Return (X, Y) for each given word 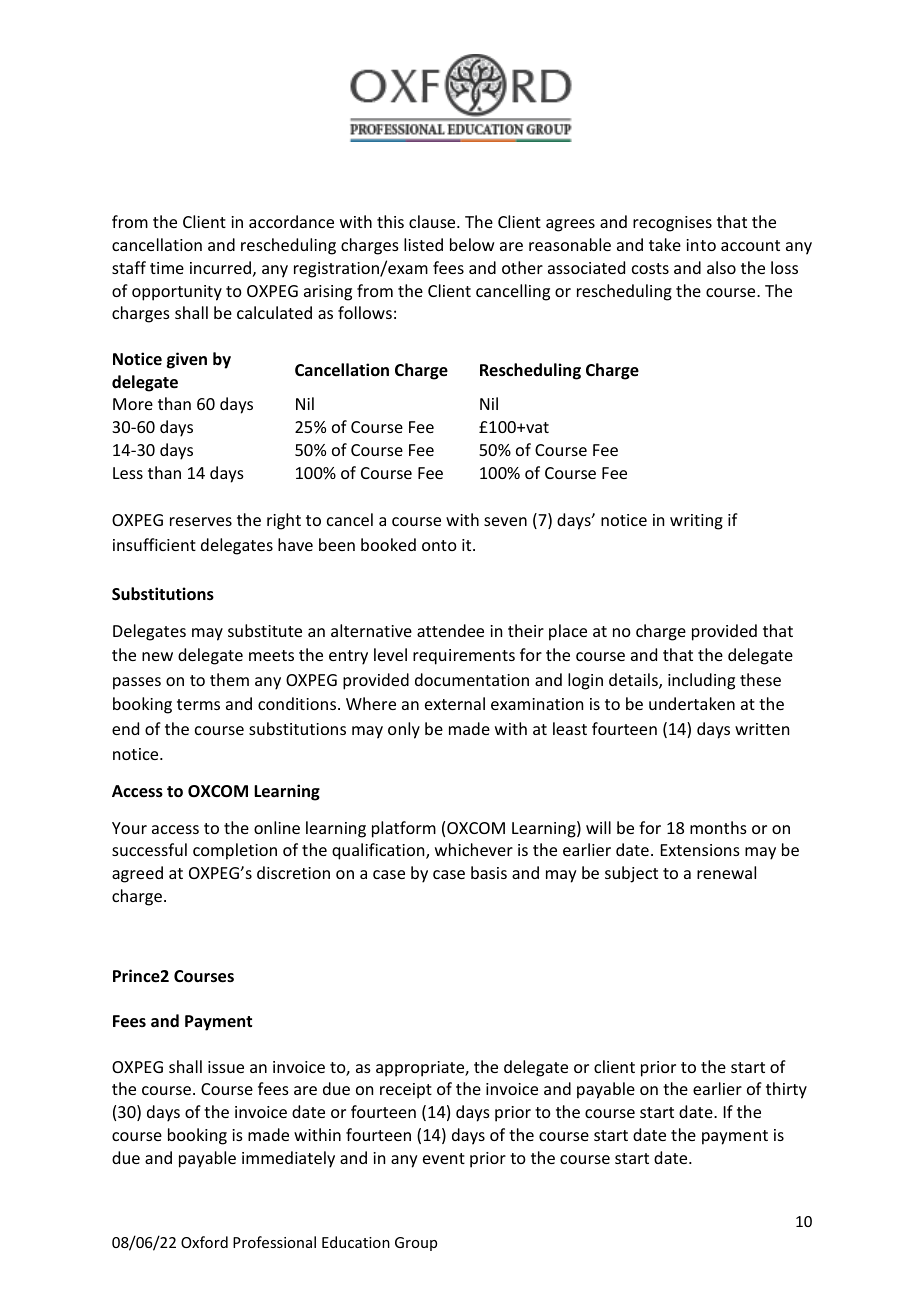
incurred (220, 267)
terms (198, 704)
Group (416, 1244)
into (701, 245)
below (472, 244)
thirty (786, 1090)
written (762, 729)
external (455, 703)
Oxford (204, 1242)
